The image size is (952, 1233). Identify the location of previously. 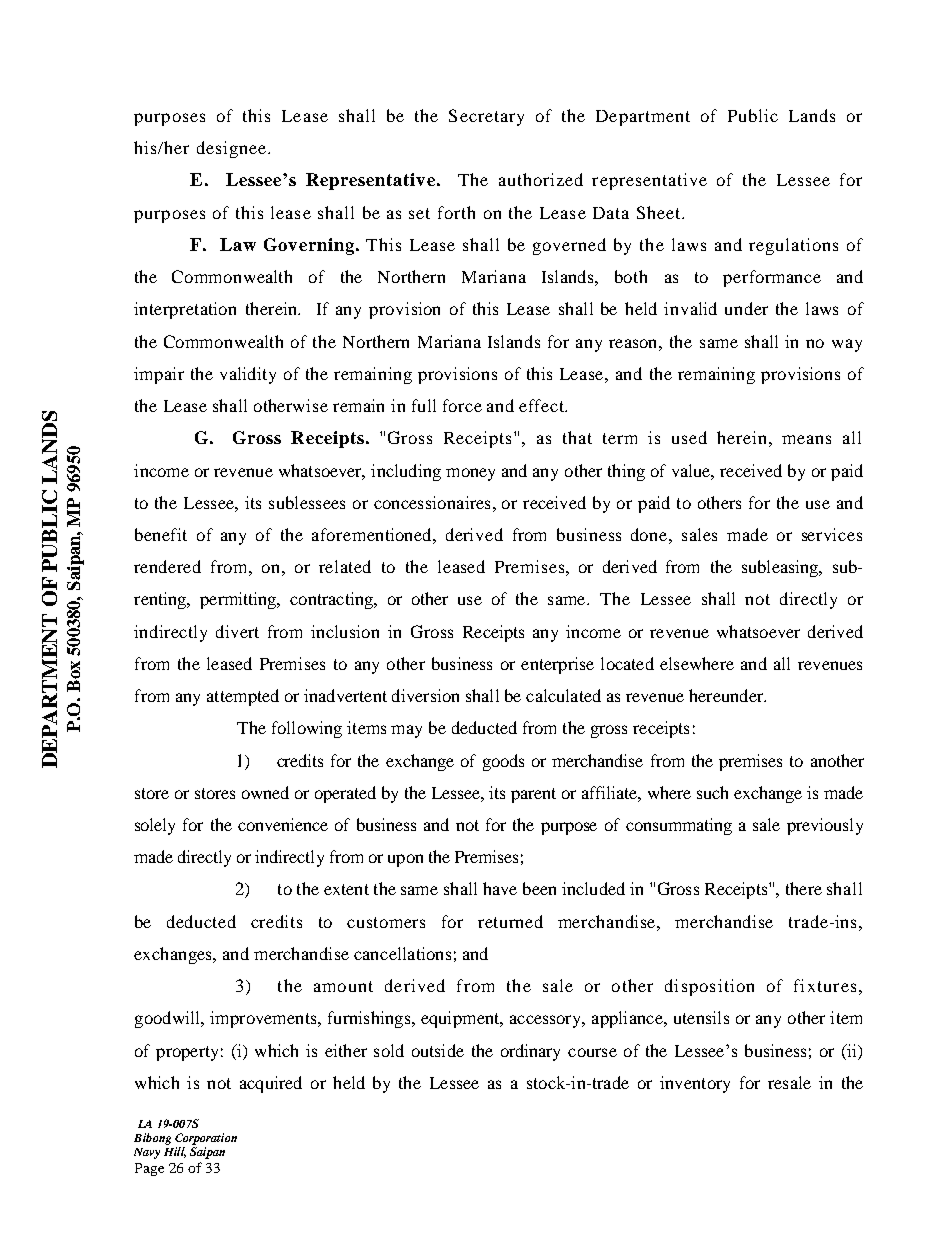
(825, 826).
